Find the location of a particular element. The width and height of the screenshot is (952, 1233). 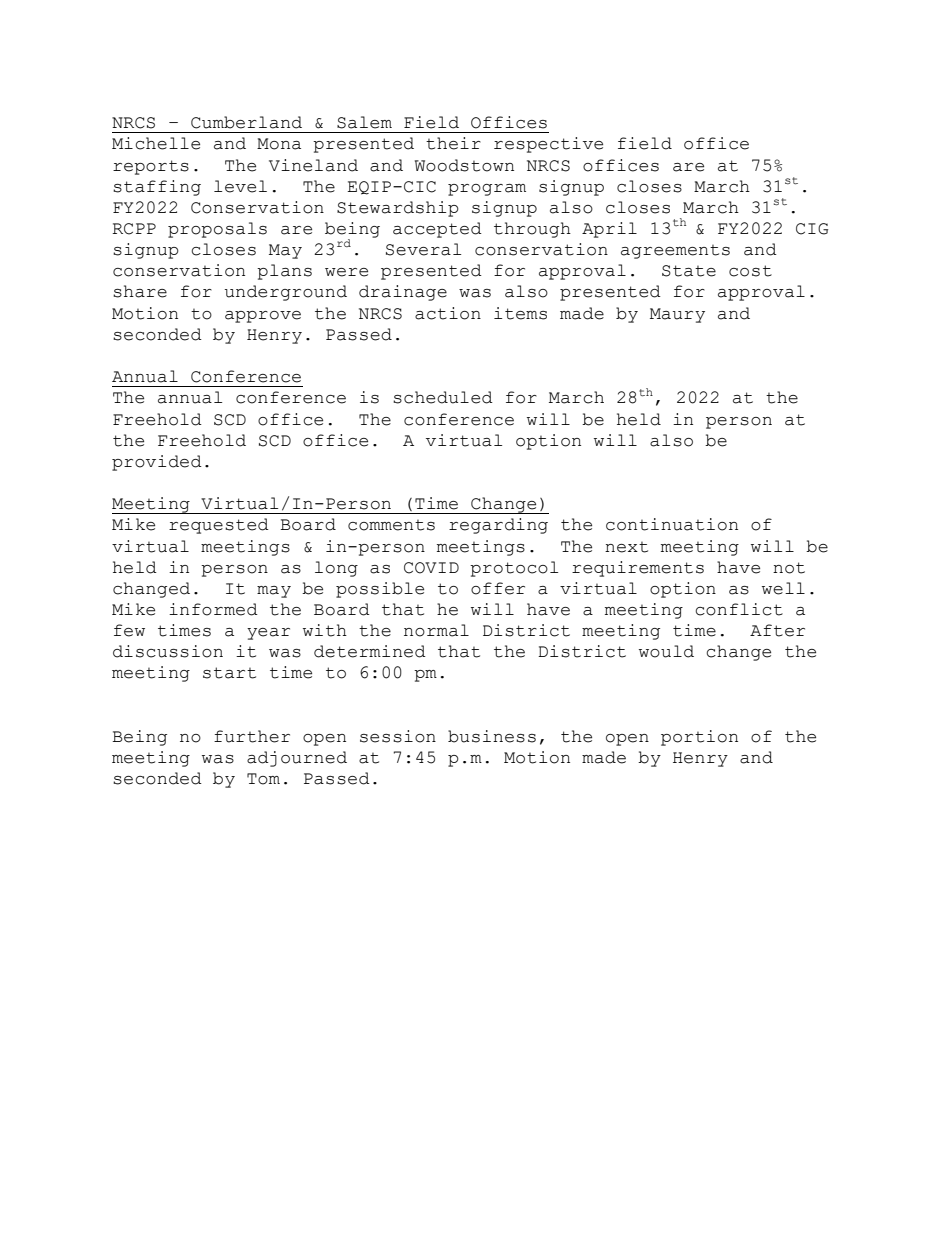

action is located at coordinates (448, 313).
